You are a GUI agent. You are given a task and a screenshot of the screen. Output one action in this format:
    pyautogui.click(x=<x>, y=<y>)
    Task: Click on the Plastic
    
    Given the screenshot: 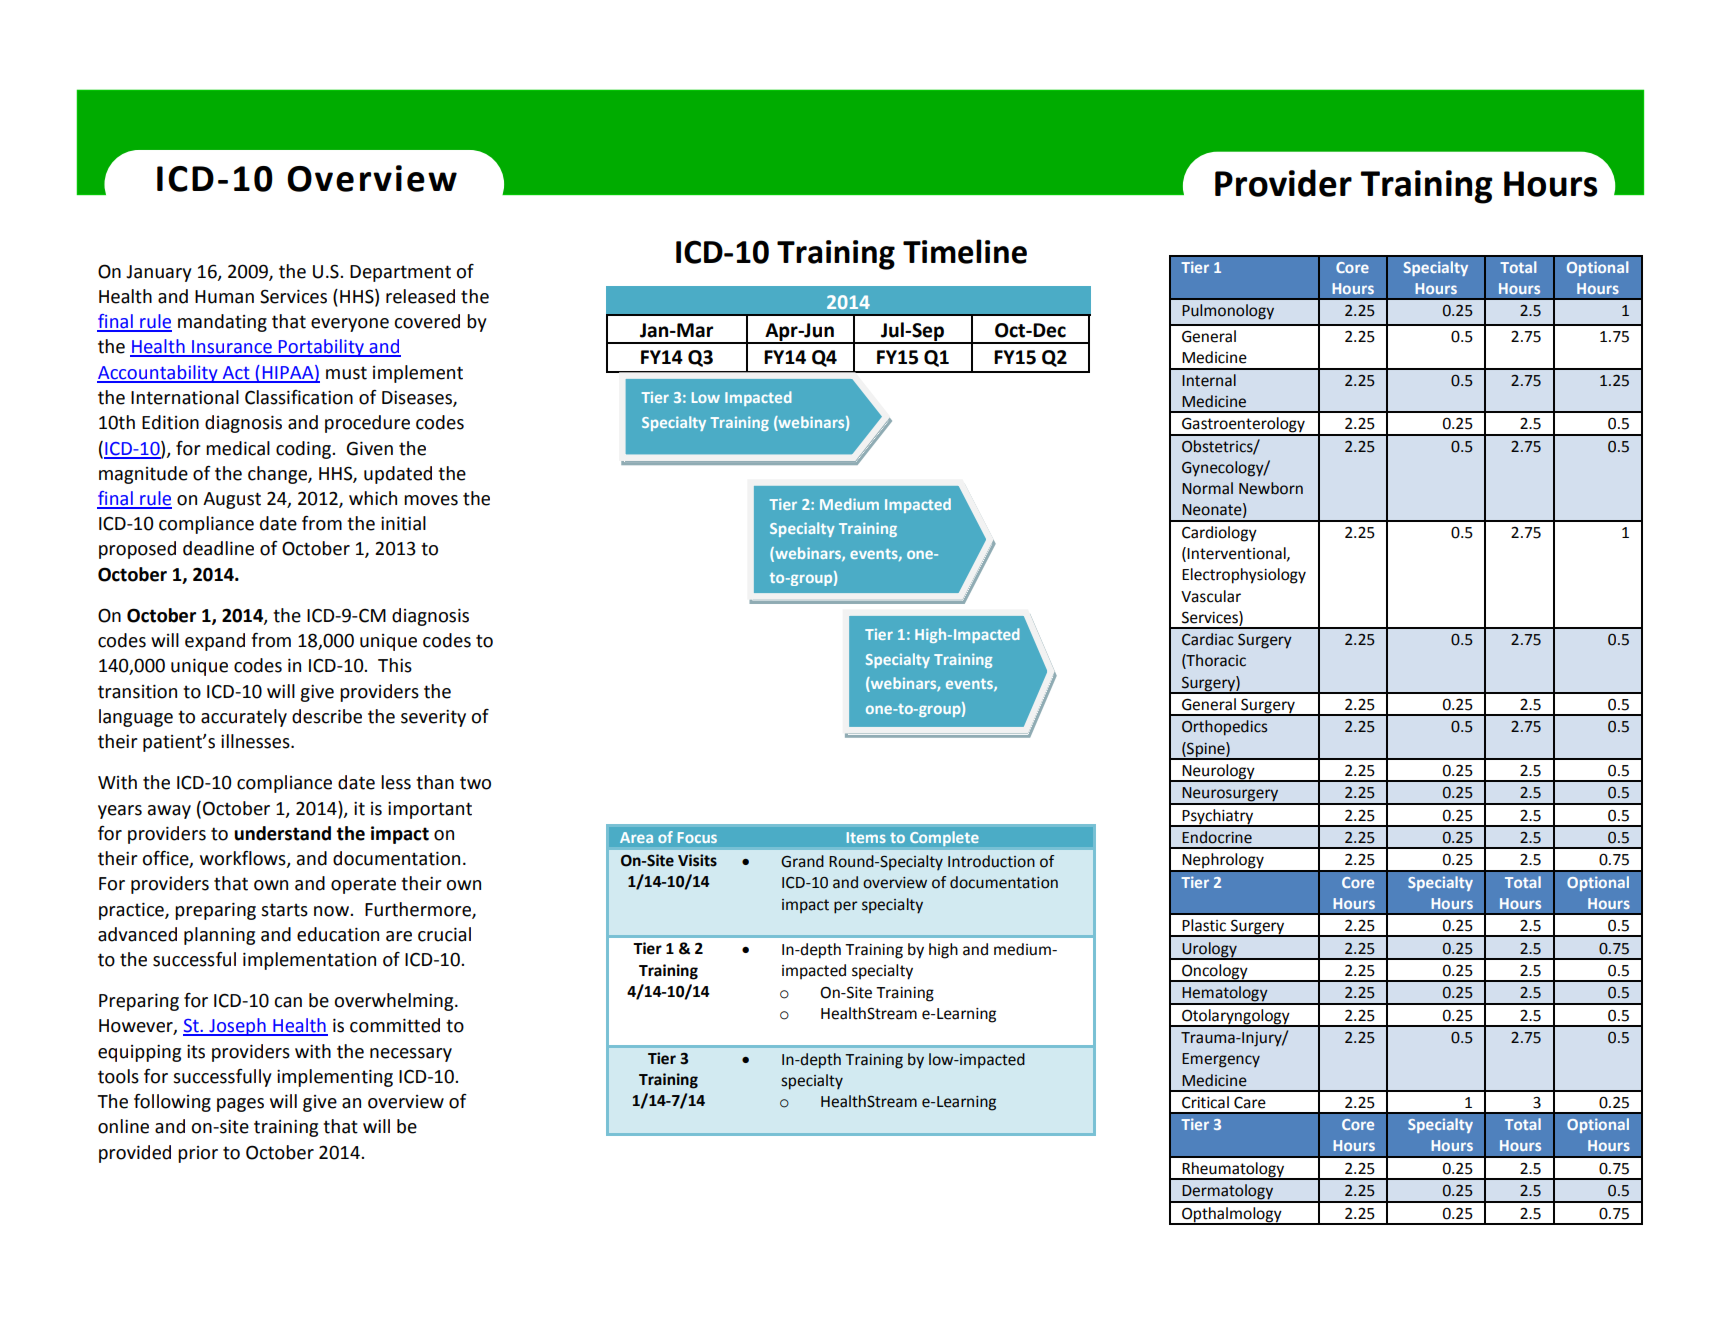 What is the action you would take?
    pyautogui.click(x=1204, y=925)
